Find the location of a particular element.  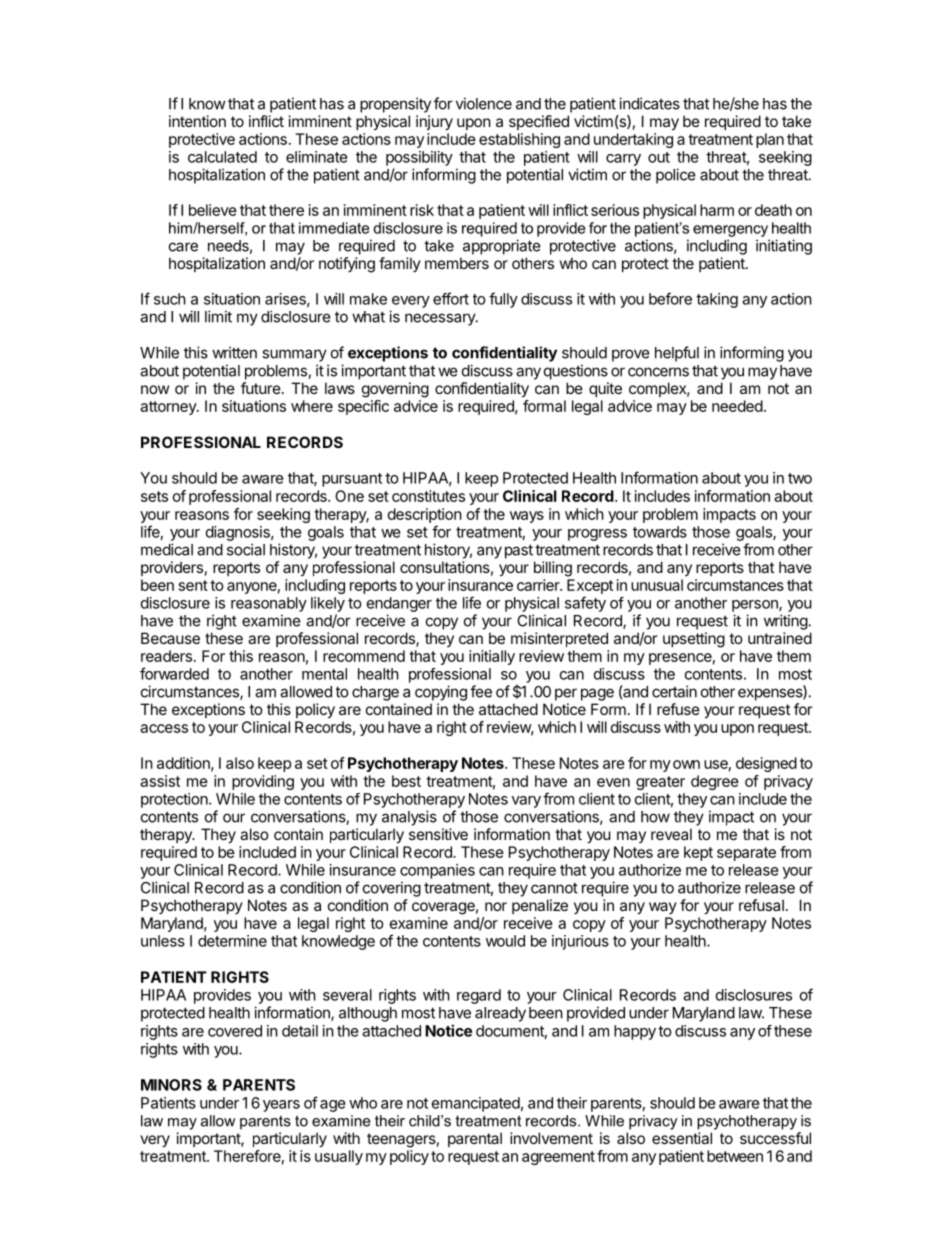

calculated is located at coordinates (222, 157).
